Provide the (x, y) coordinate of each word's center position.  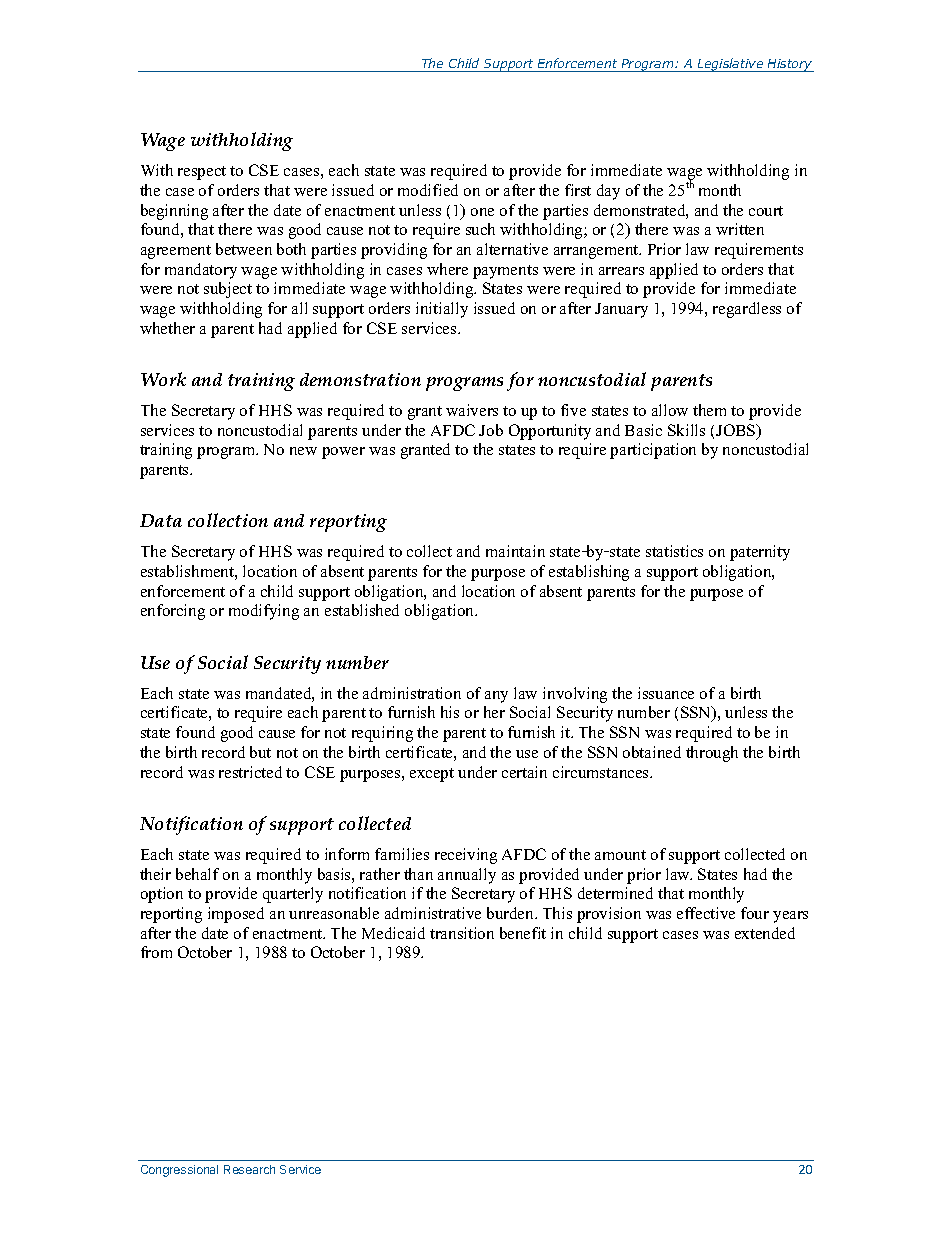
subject (228, 290)
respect (202, 173)
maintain (515, 551)
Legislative (731, 65)
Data (161, 520)
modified (428, 190)
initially (442, 310)
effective (706, 913)
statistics (674, 551)
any (496, 697)
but (260, 752)
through (712, 754)
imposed (236, 915)
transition (462, 933)
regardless (747, 310)
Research (249, 1169)
